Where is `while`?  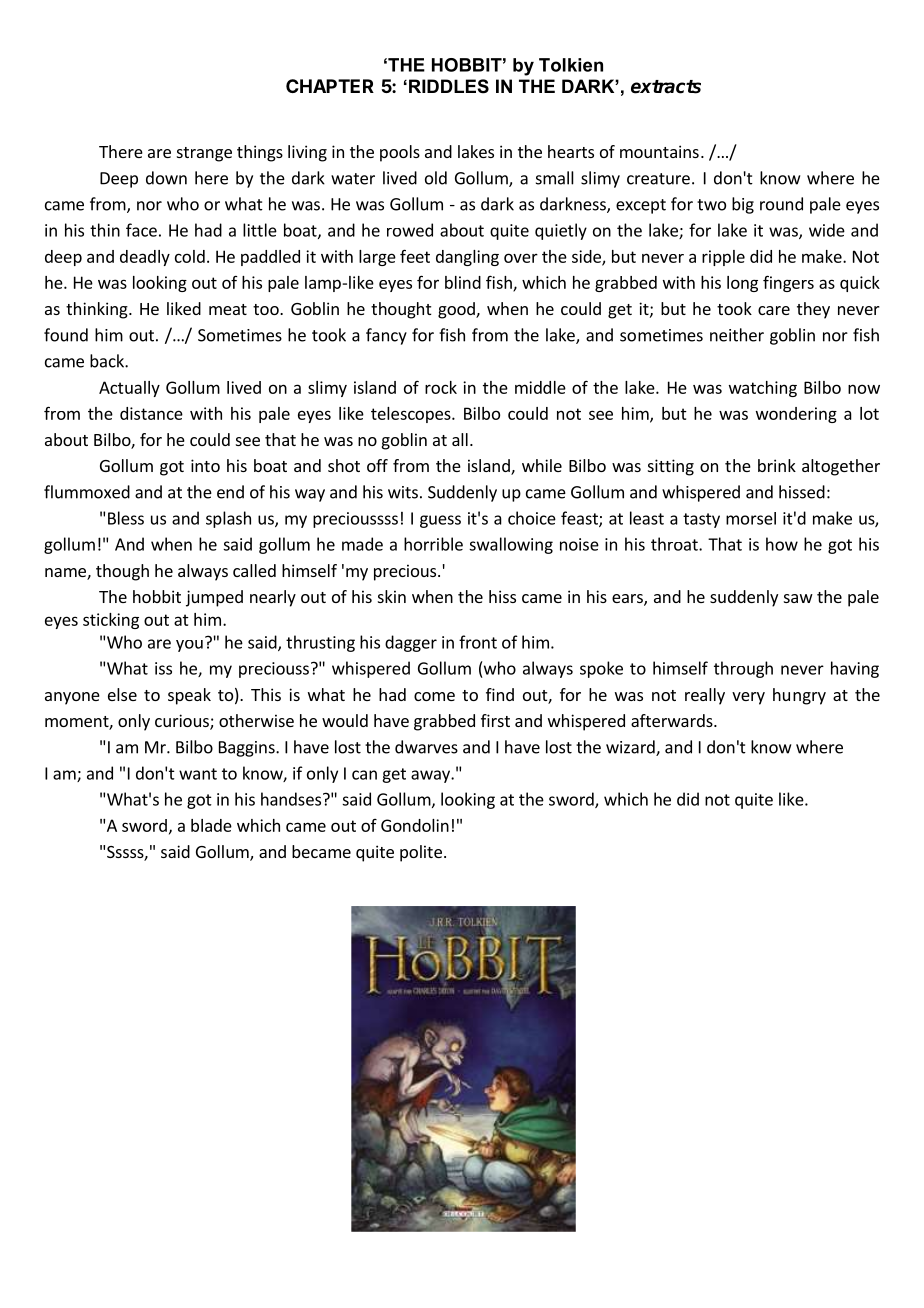
while is located at coordinates (542, 465).
